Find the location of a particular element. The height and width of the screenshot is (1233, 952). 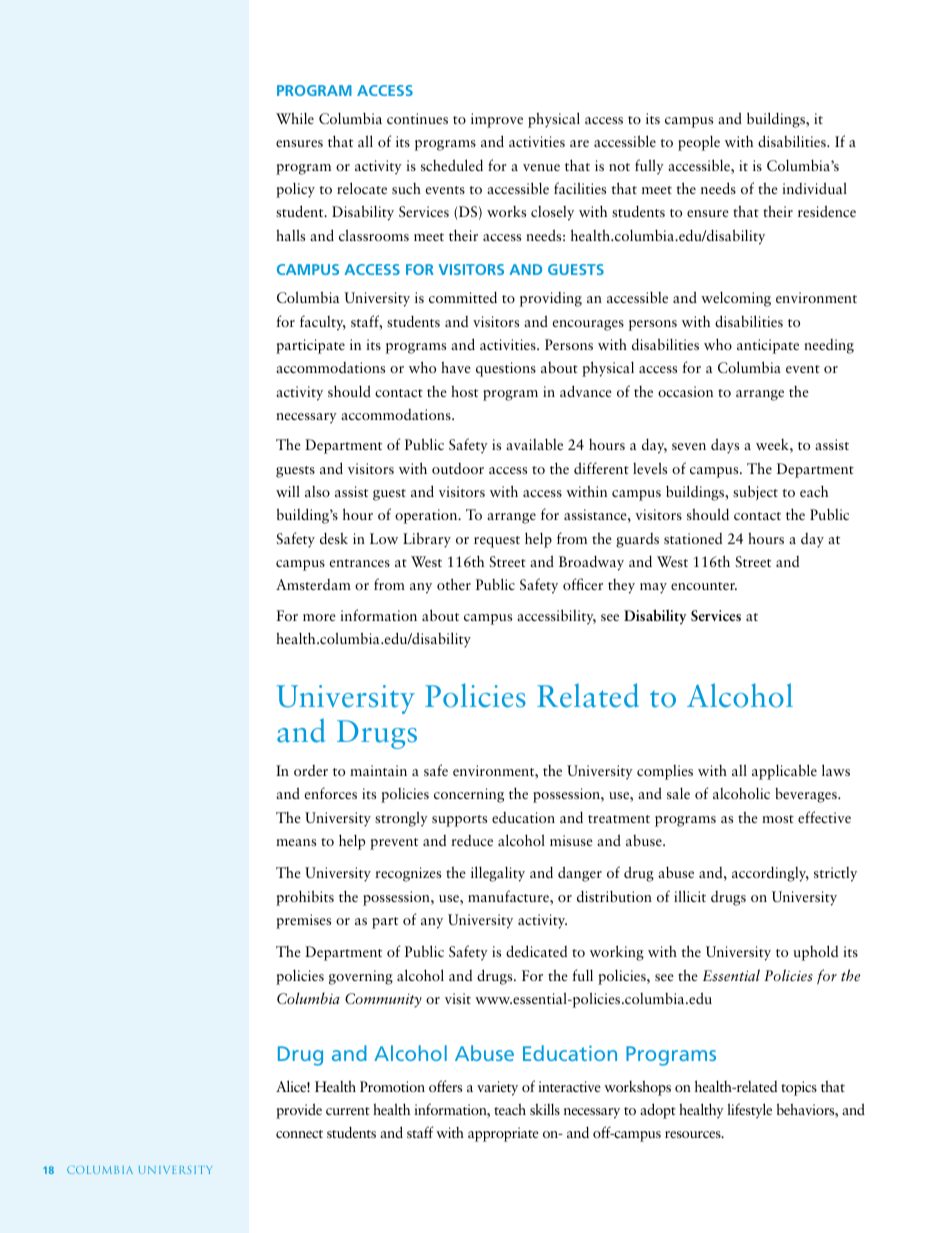

premises is located at coordinates (303, 921).
